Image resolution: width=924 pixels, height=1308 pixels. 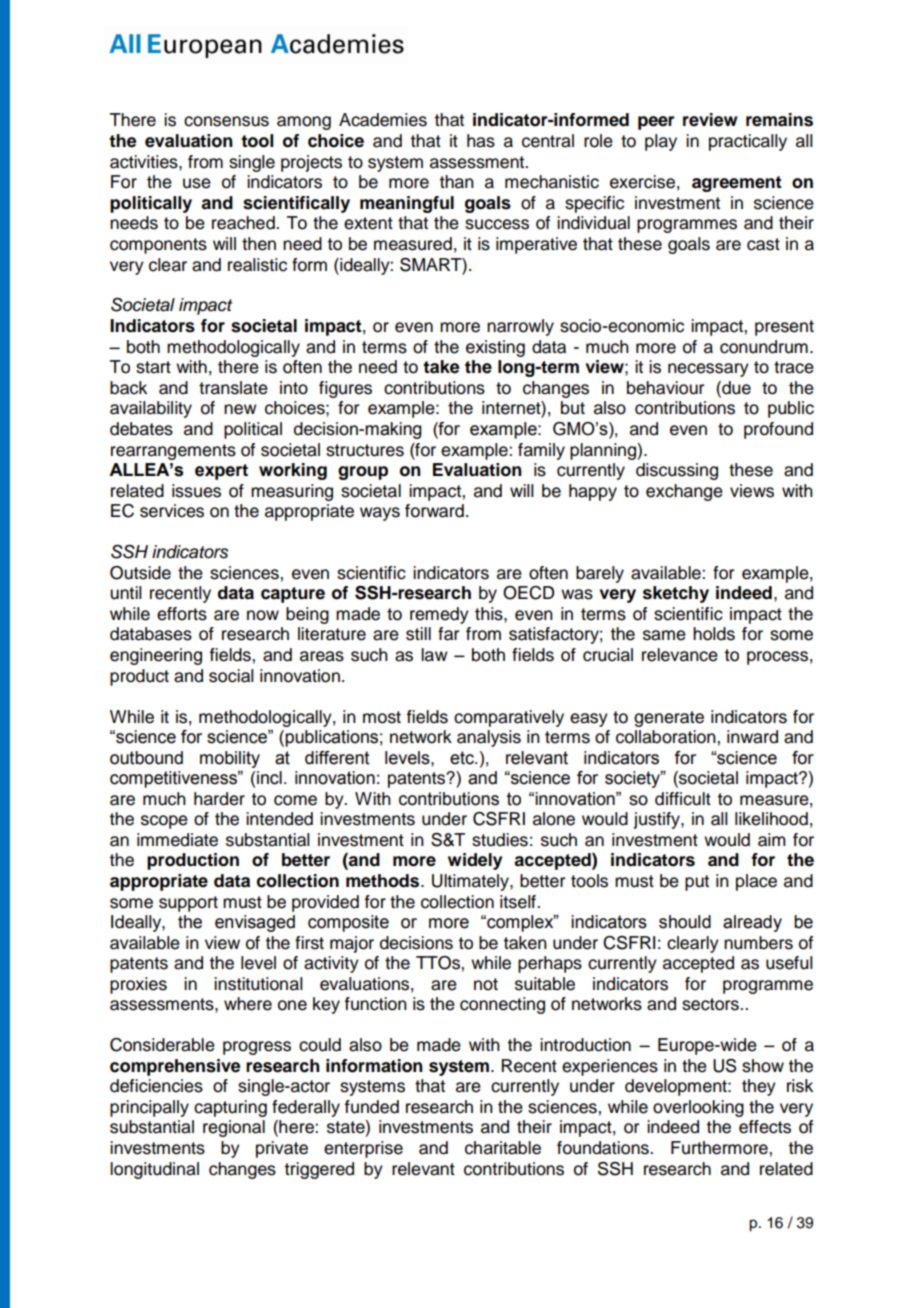 What do you see at coordinates (231, 676) in the screenshot?
I see `social` at bounding box center [231, 676].
